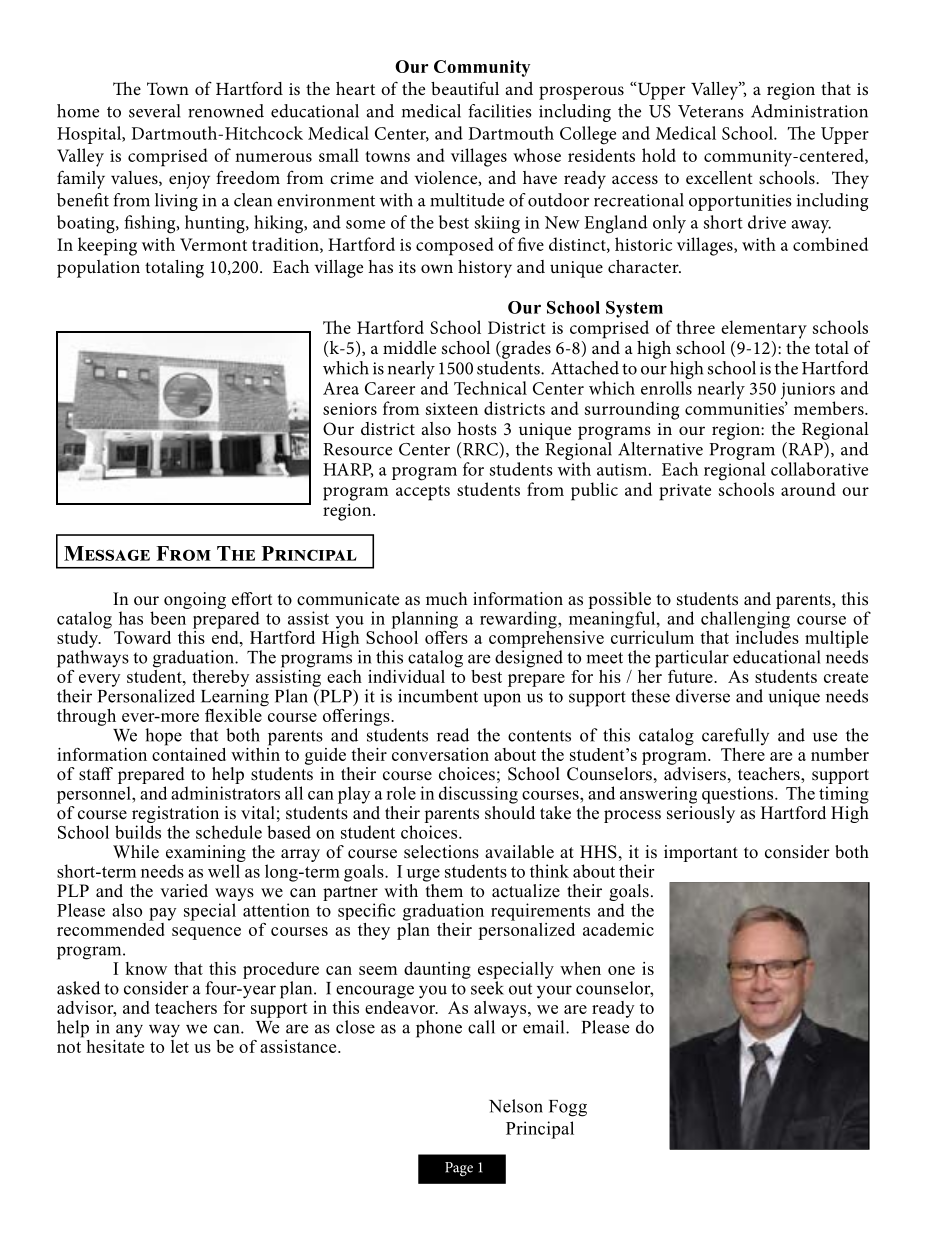 The image size is (952, 1233). Describe the element at coordinates (162, 914) in the page. I see `pay` at that location.
